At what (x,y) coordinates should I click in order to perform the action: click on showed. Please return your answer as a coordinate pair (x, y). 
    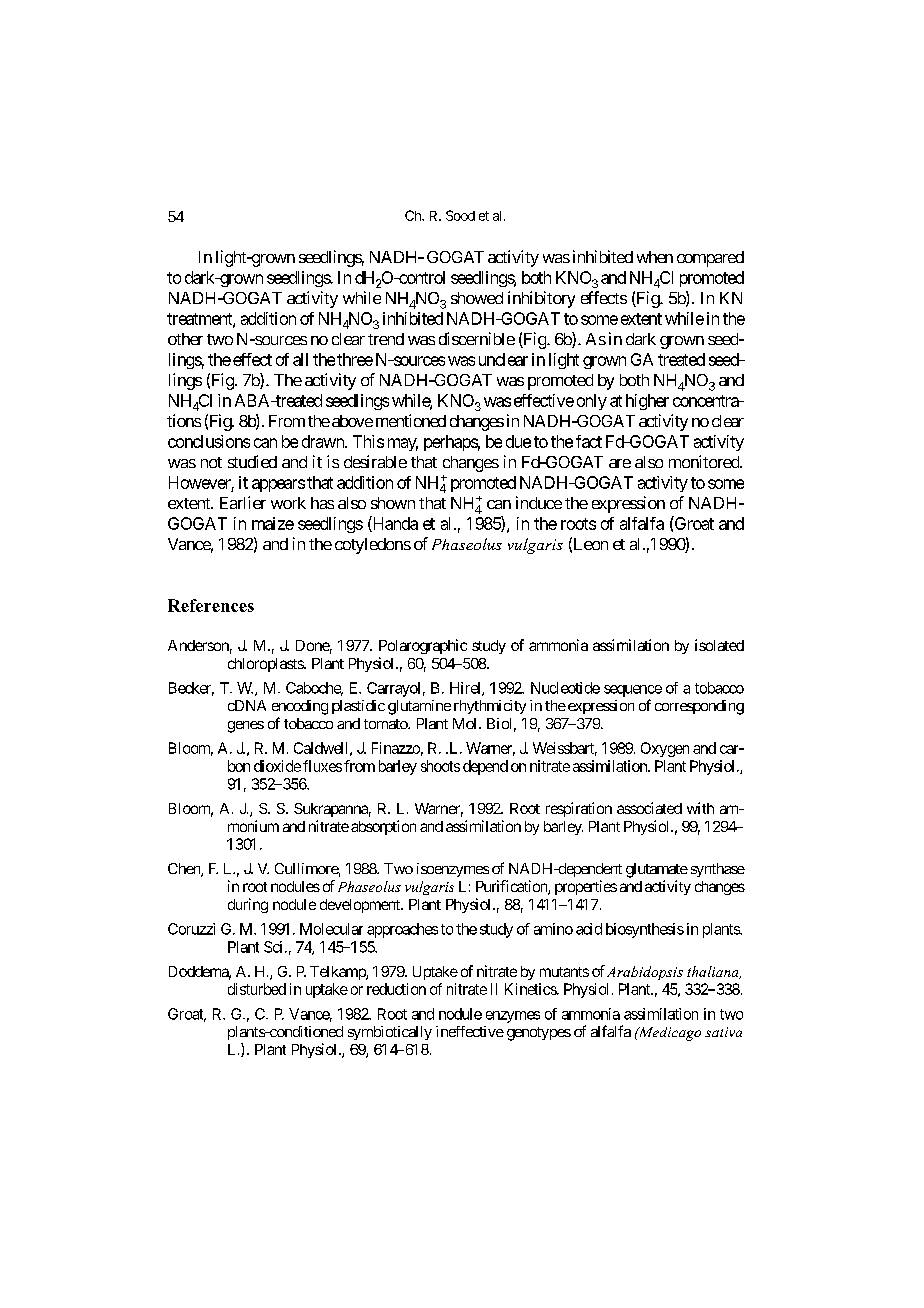
    Looking at the image, I should click on (477, 298).
